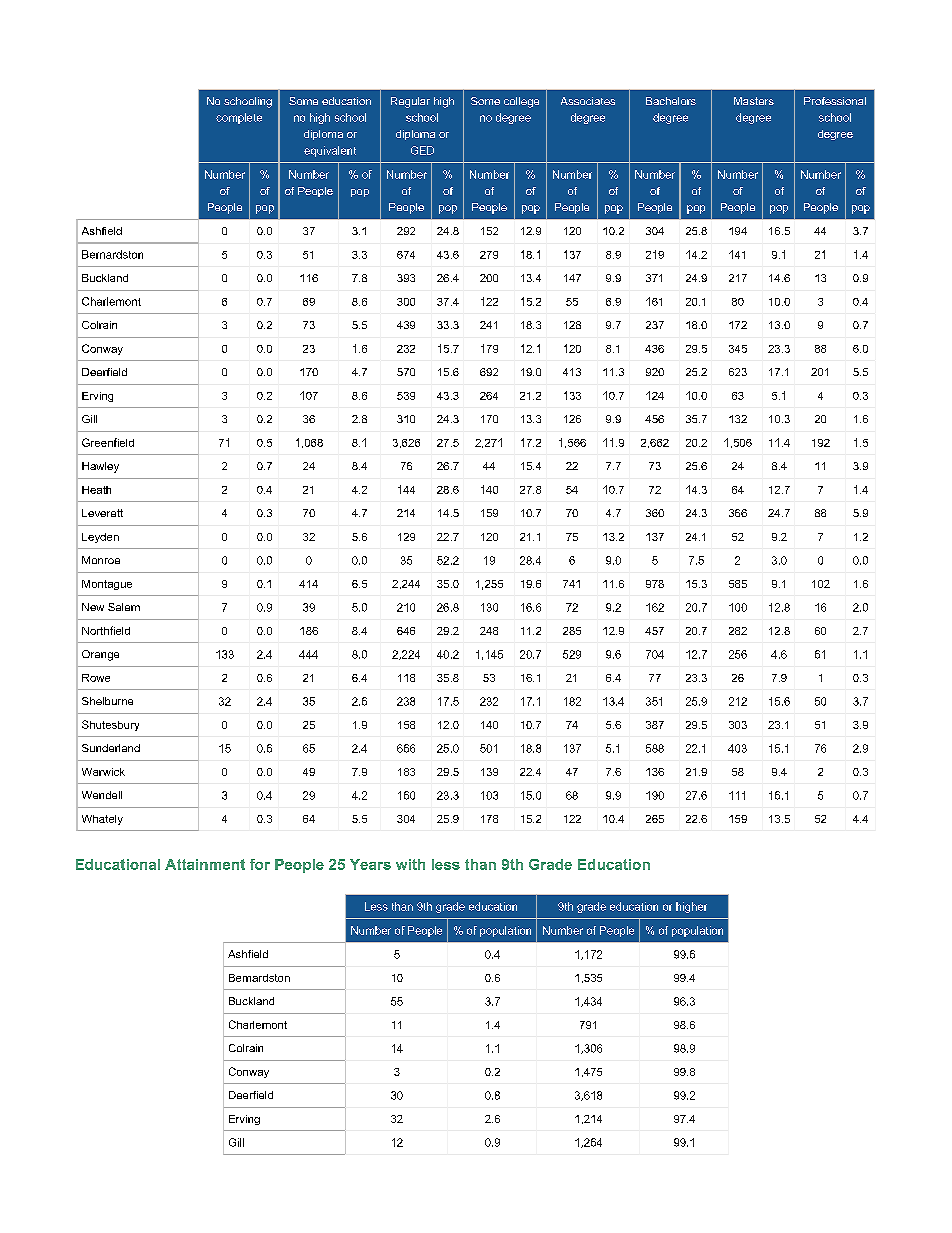 This screenshot has height=1233, width=952. What do you see at coordinates (205, 864) in the screenshot?
I see `Attainment` at bounding box center [205, 864].
